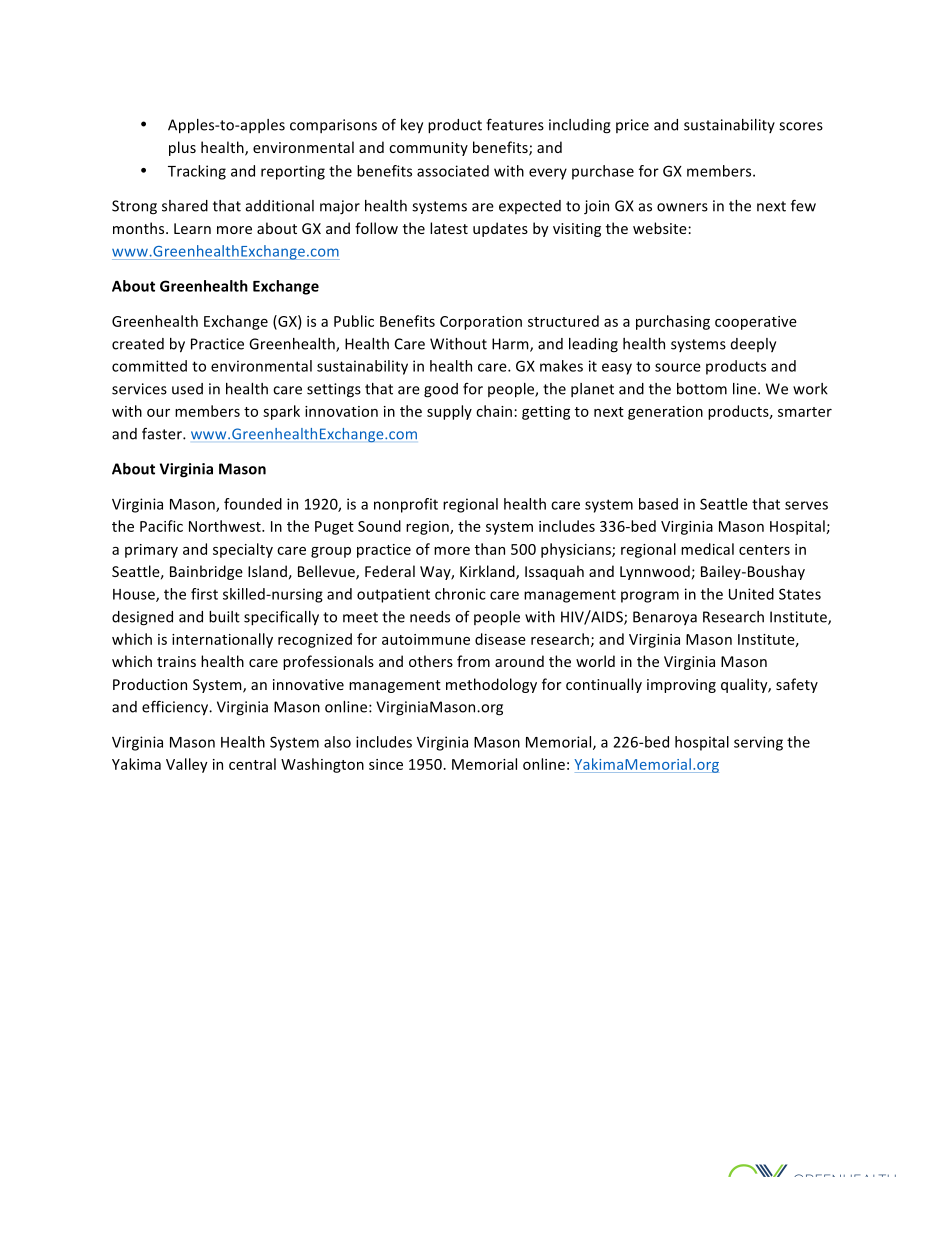  I want to click on scores, so click(801, 126).
